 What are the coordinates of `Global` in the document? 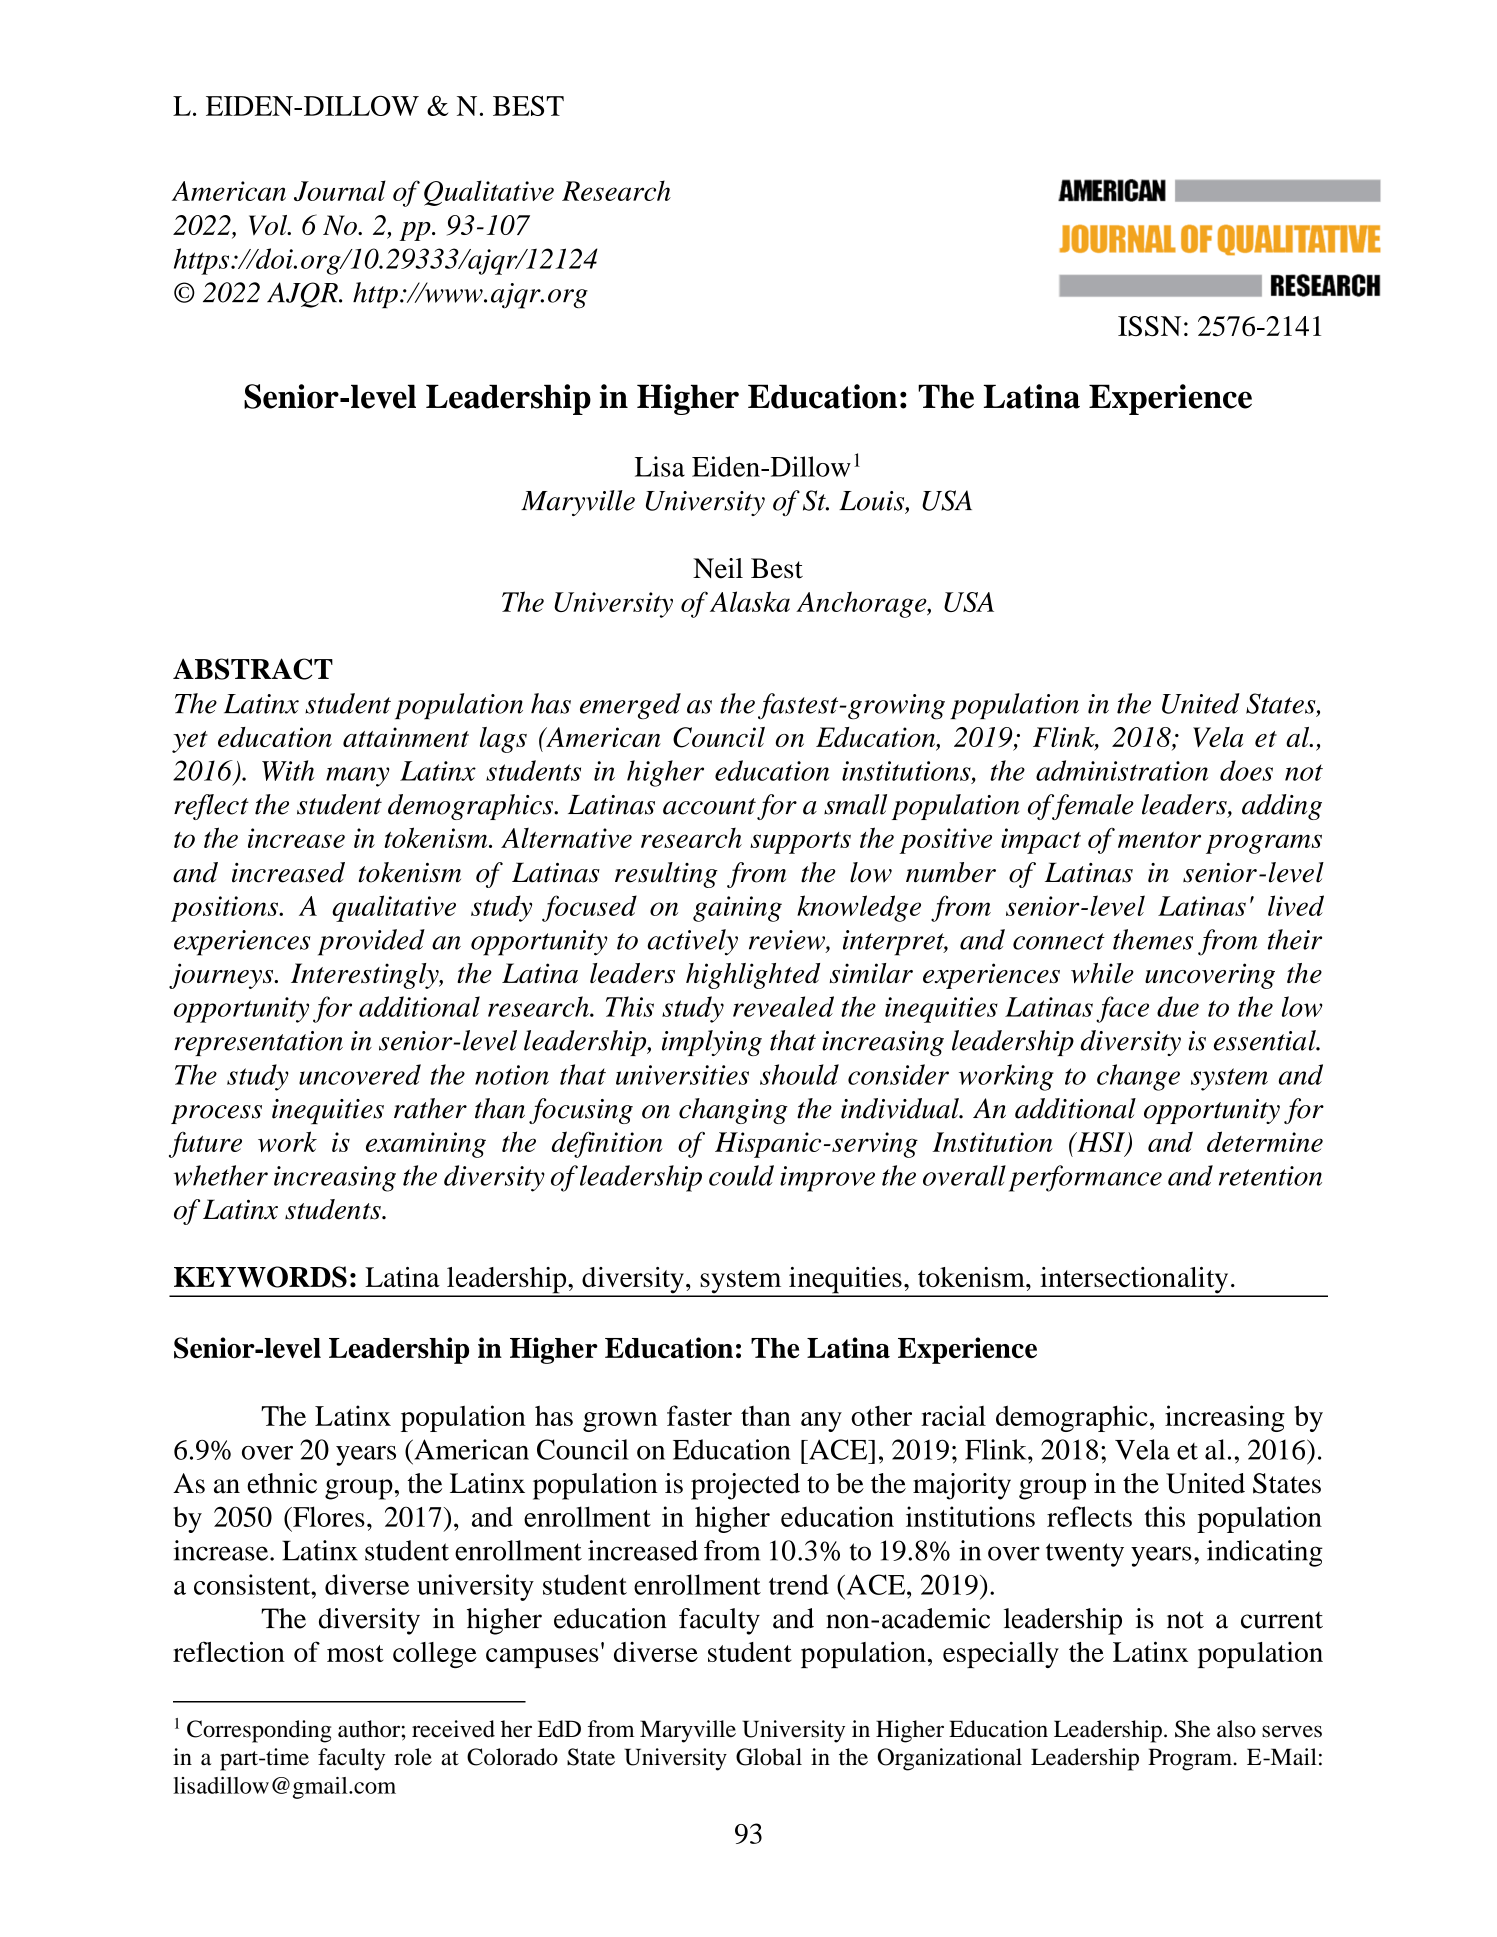 It's located at (769, 1757).
